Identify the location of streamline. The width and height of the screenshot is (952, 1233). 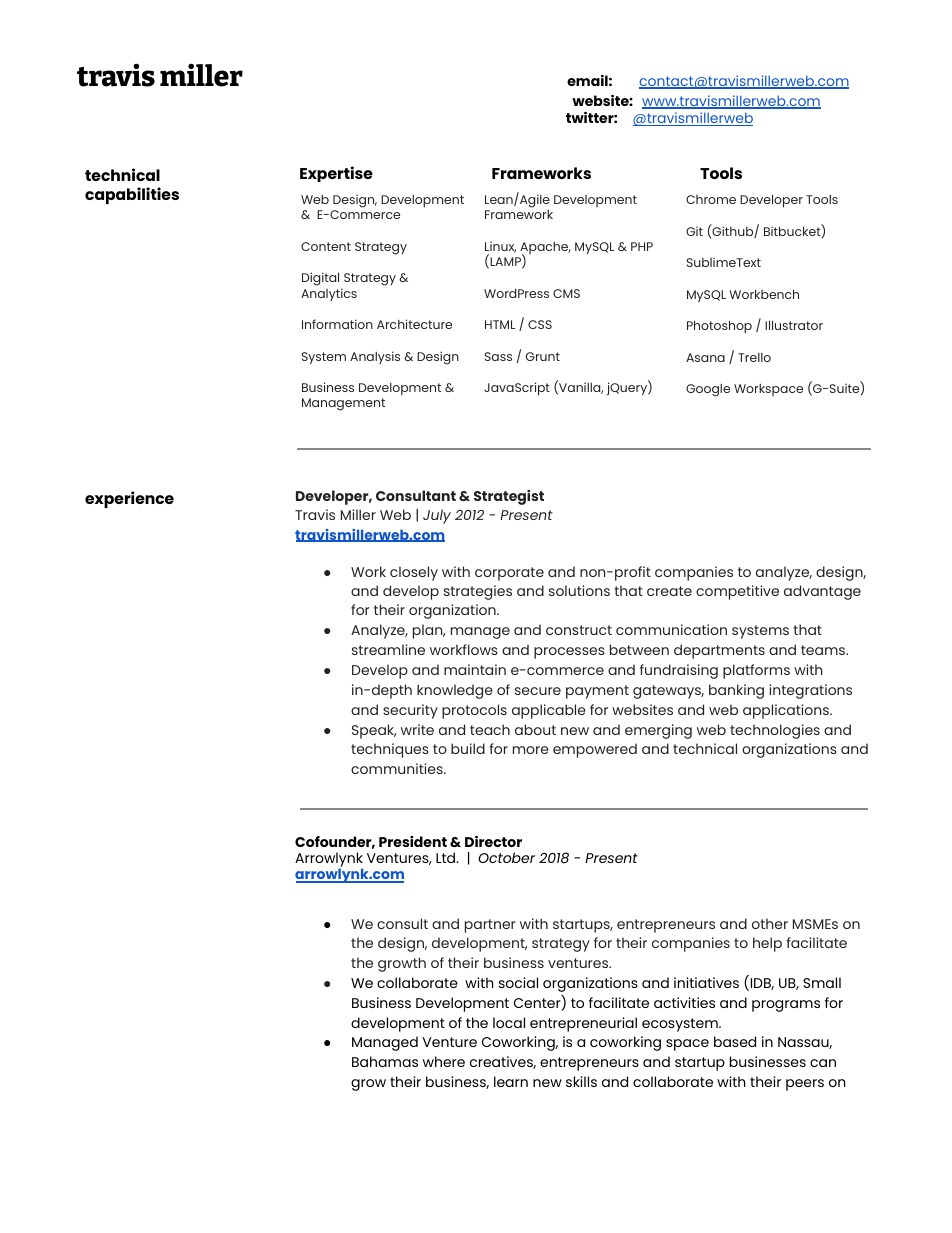
(388, 649).
